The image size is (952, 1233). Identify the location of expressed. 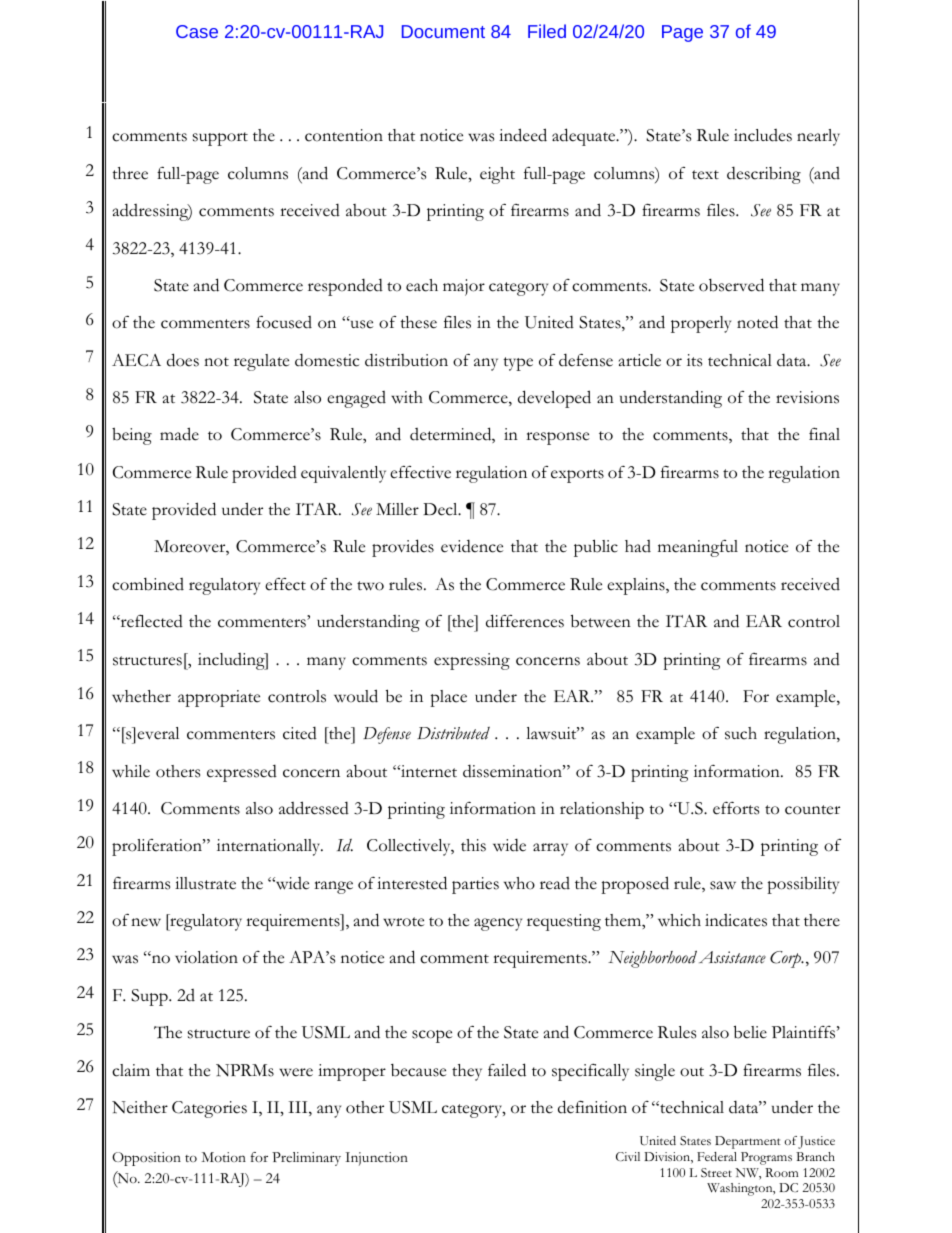
(242, 773).
